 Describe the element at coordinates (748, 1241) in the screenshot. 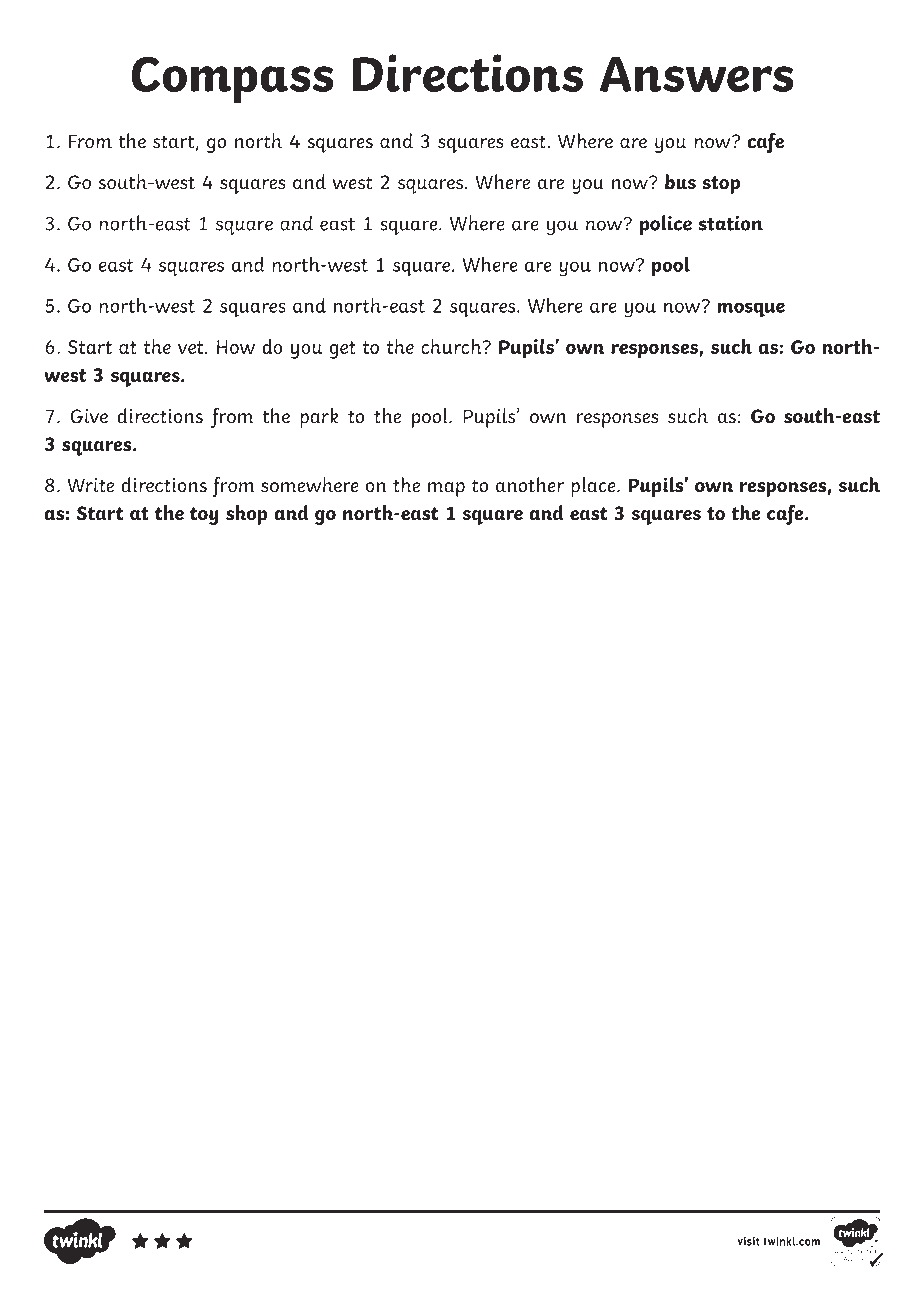

I see `visit` at that location.
